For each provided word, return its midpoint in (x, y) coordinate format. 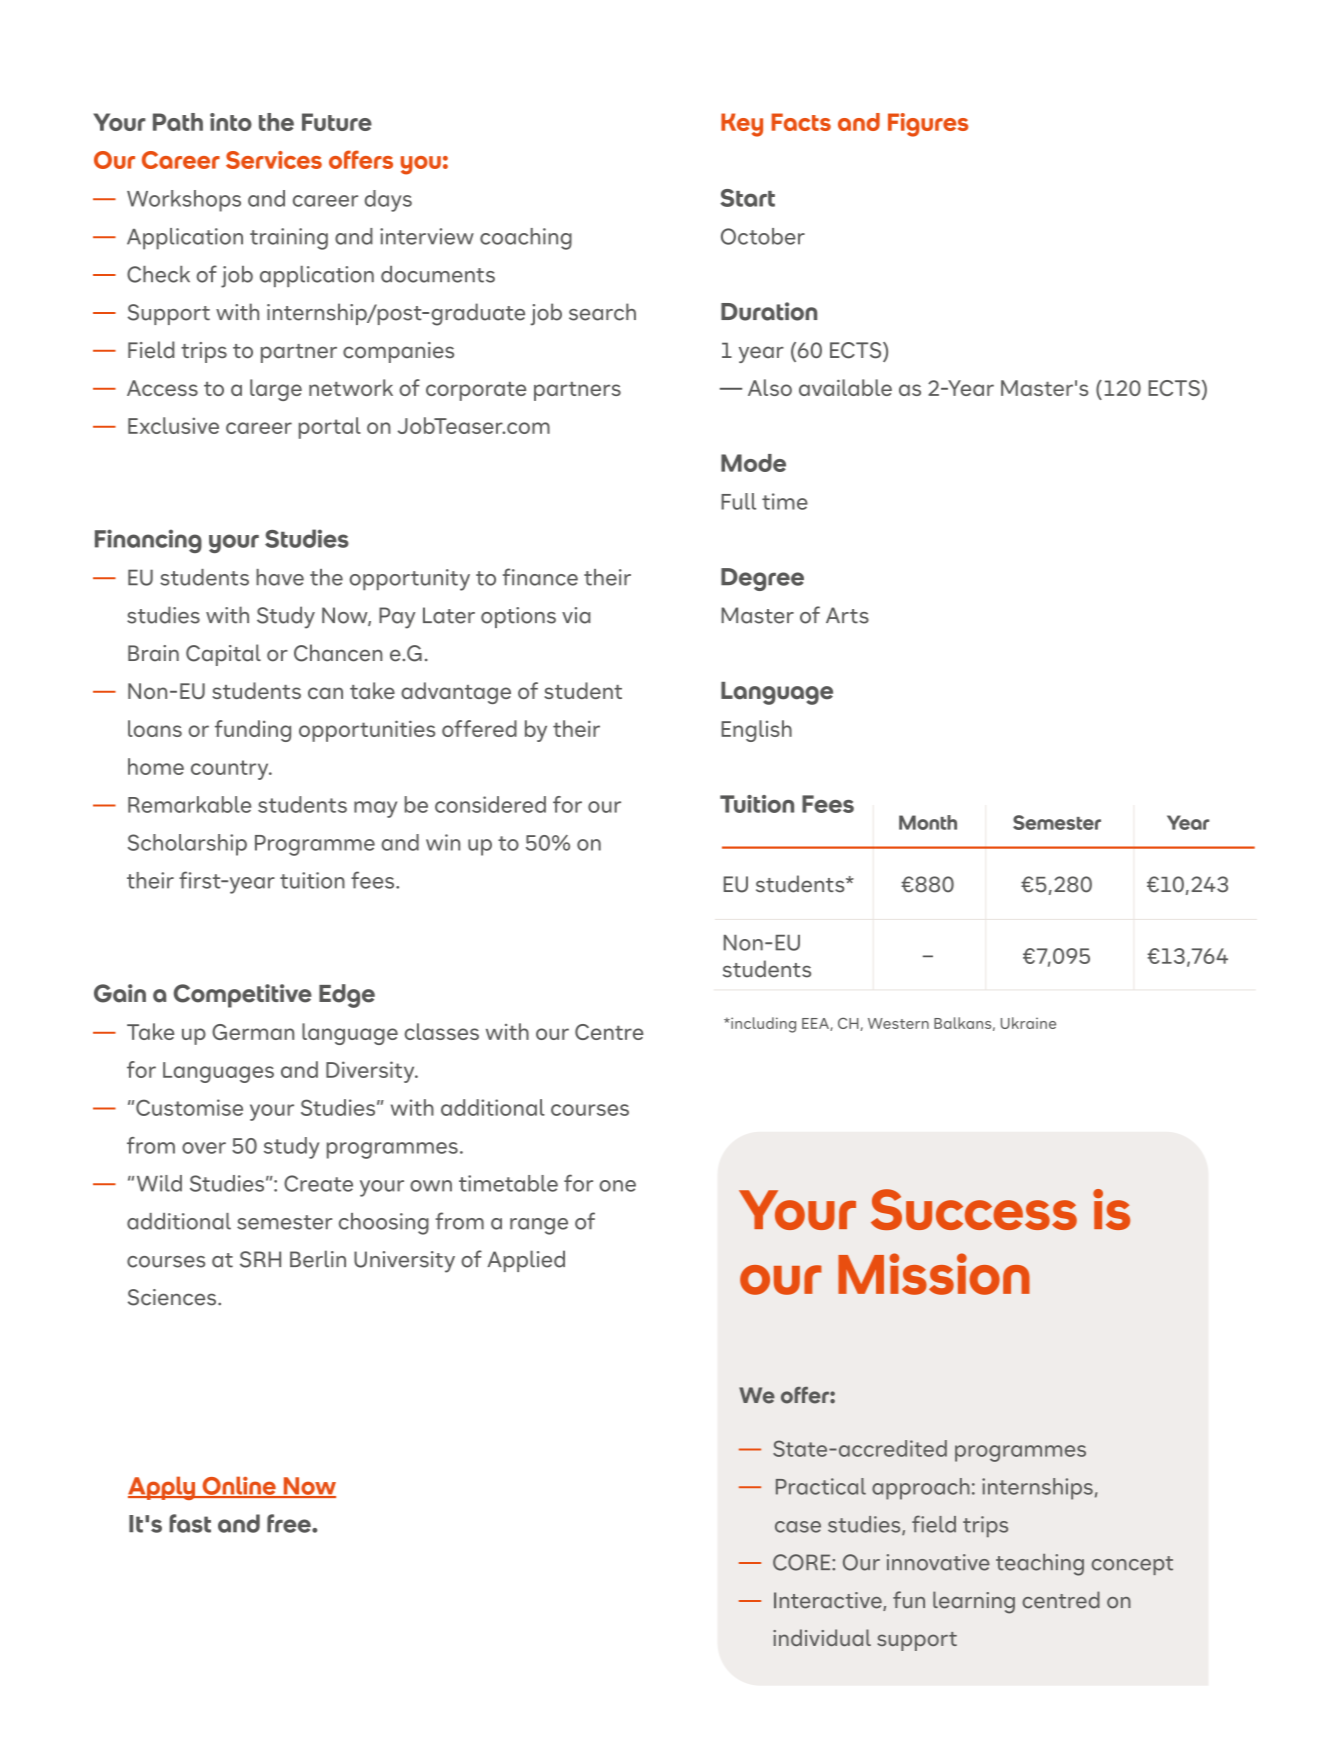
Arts (847, 615)
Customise (189, 1107)
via (576, 615)
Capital (223, 655)
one (617, 1186)
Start (747, 198)
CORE (803, 1562)
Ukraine (1028, 1023)
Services (274, 160)
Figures (928, 125)
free (290, 1523)
